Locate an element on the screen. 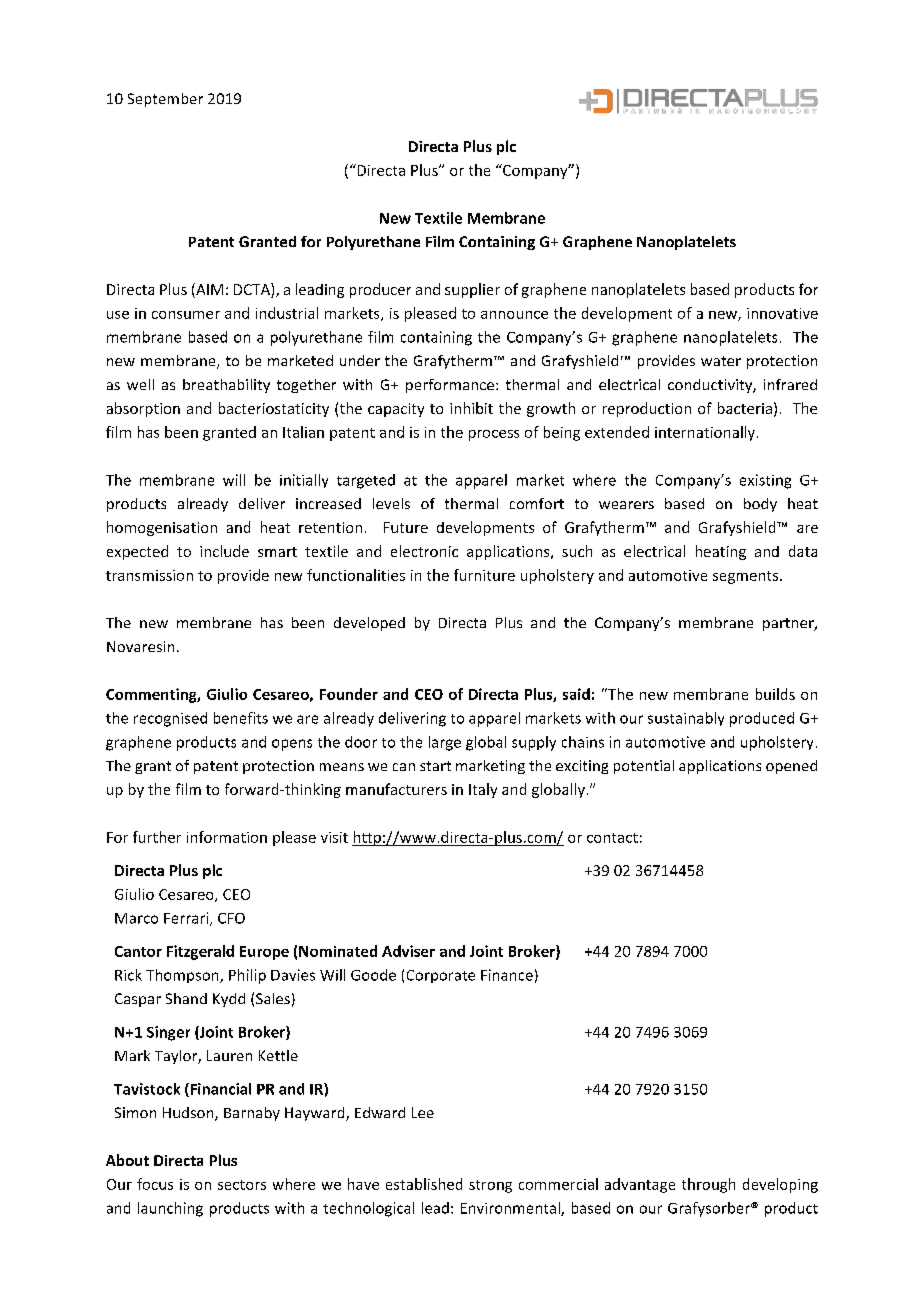  supplier is located at coordinates (472, 290).
